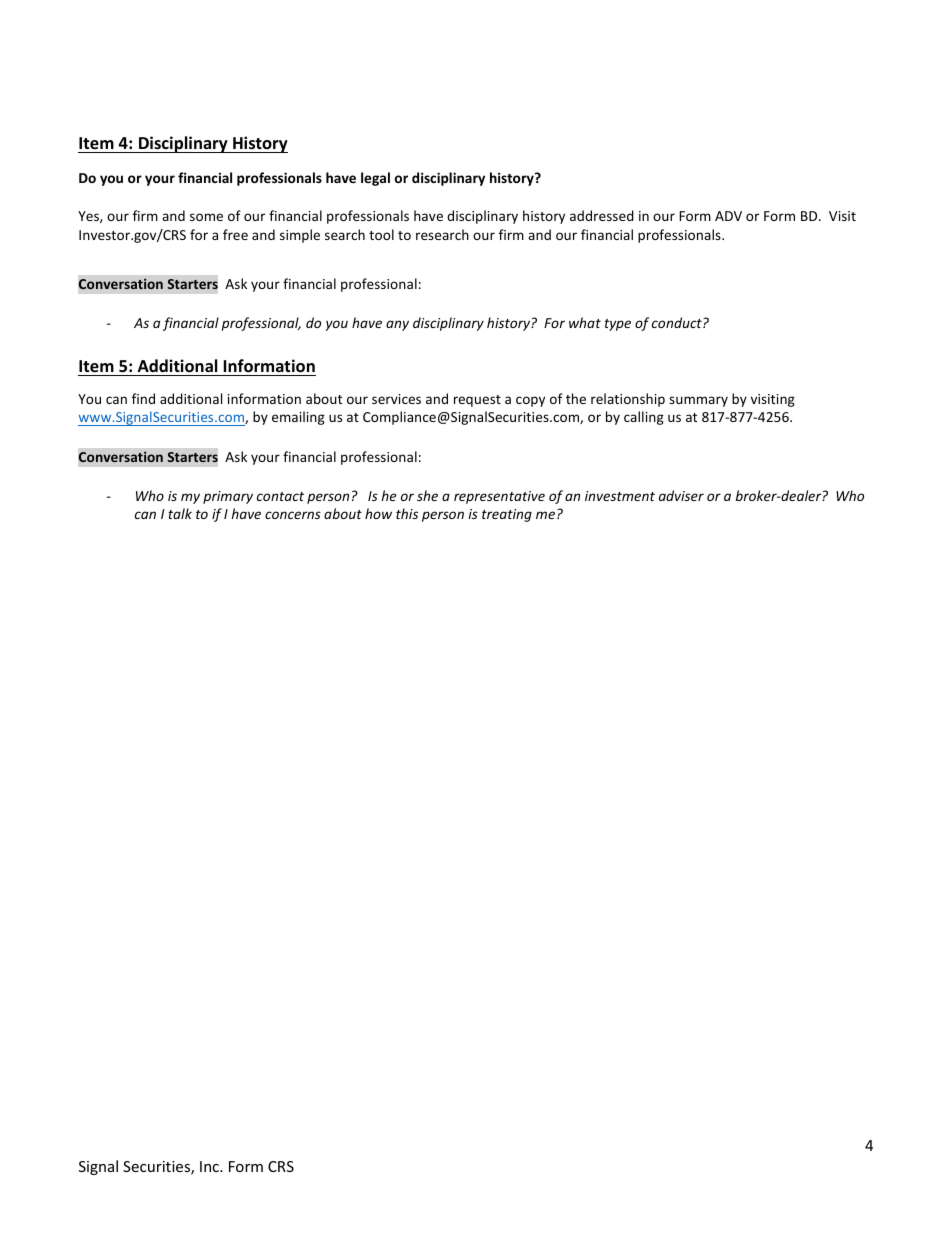  What do you see at coordinates (293, 515) in the screenshot?
I see `concerns` at bounding box center [293, 515].
